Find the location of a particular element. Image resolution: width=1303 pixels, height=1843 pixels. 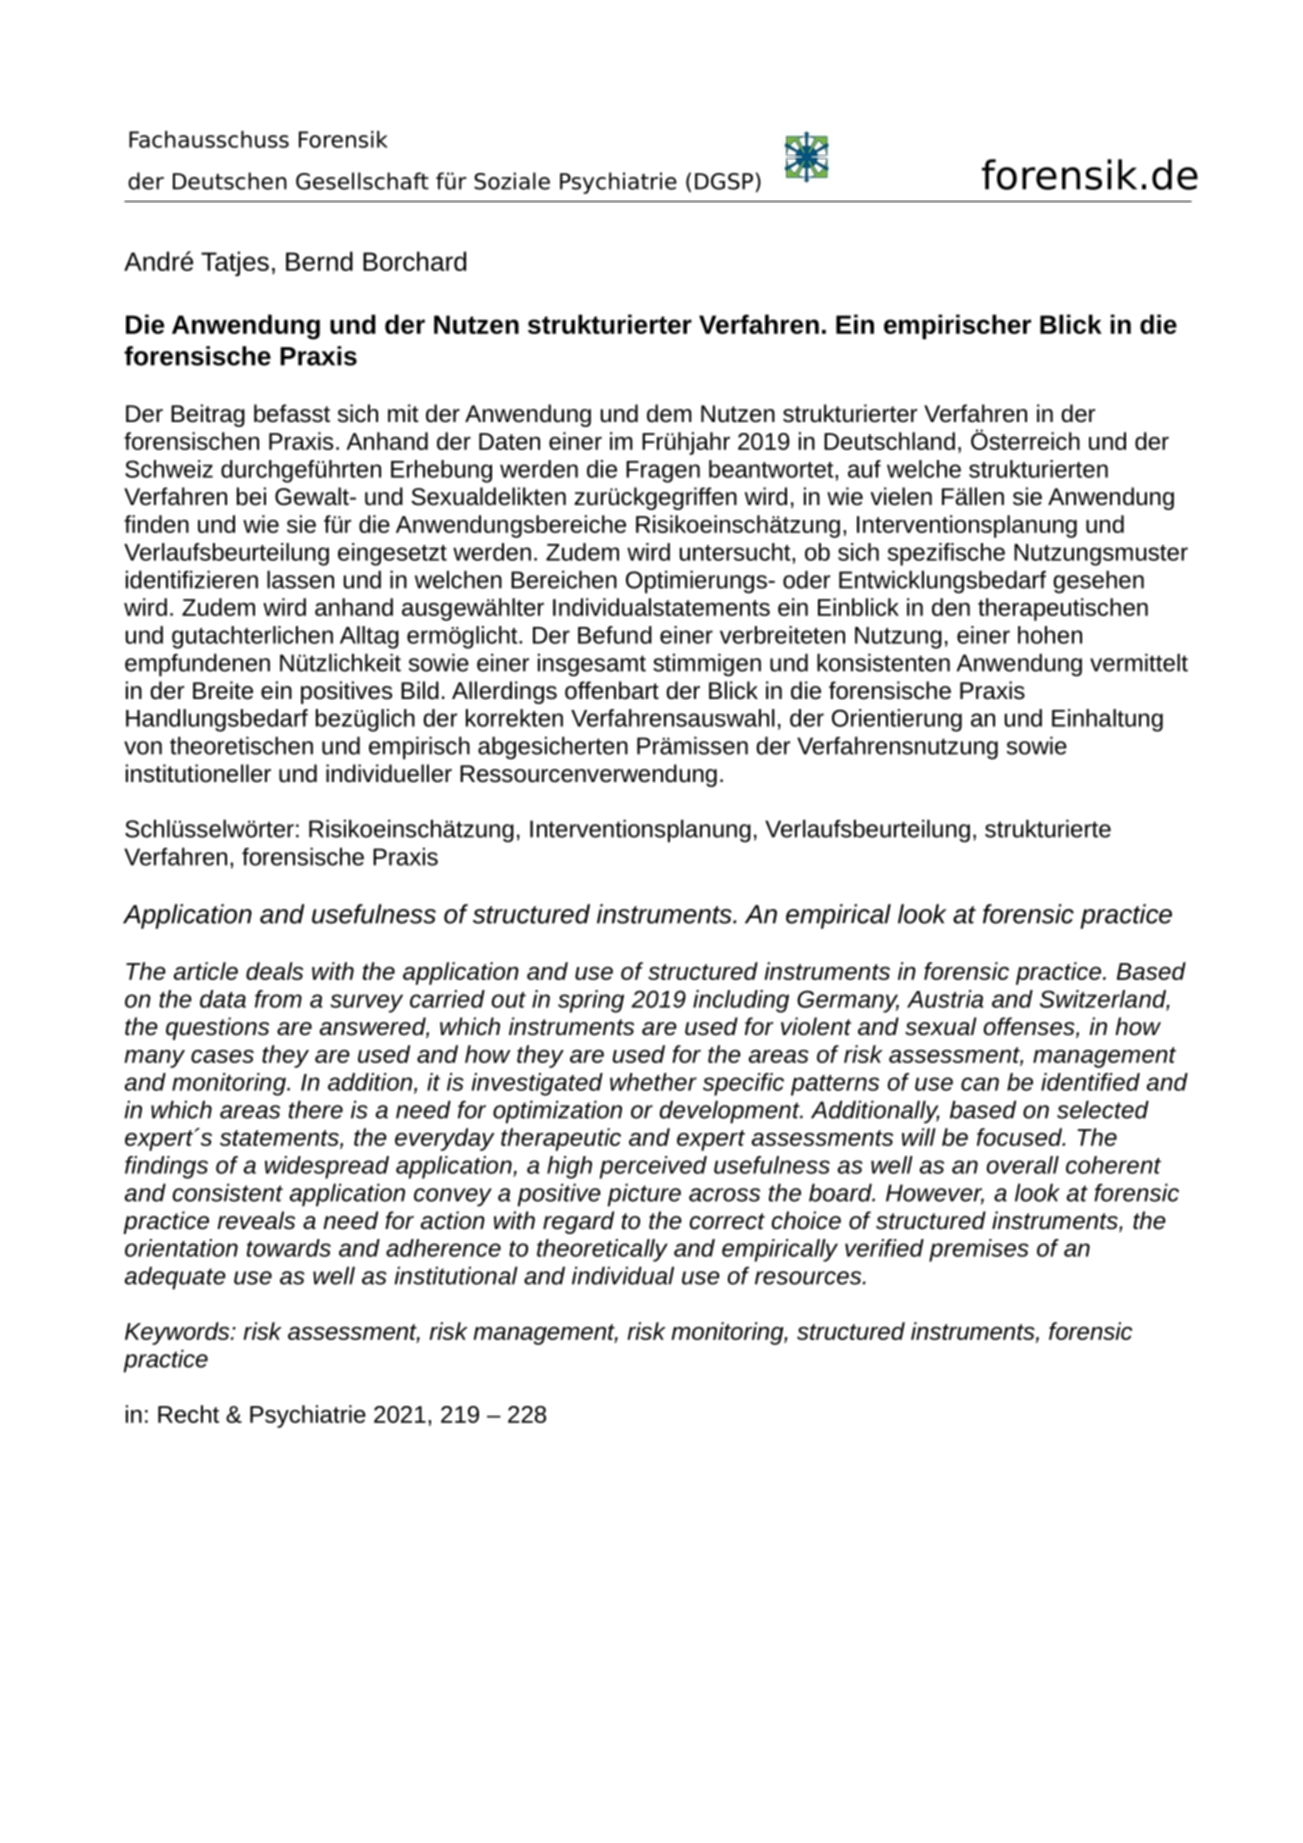

can is located at coordinates (980, 1084).
